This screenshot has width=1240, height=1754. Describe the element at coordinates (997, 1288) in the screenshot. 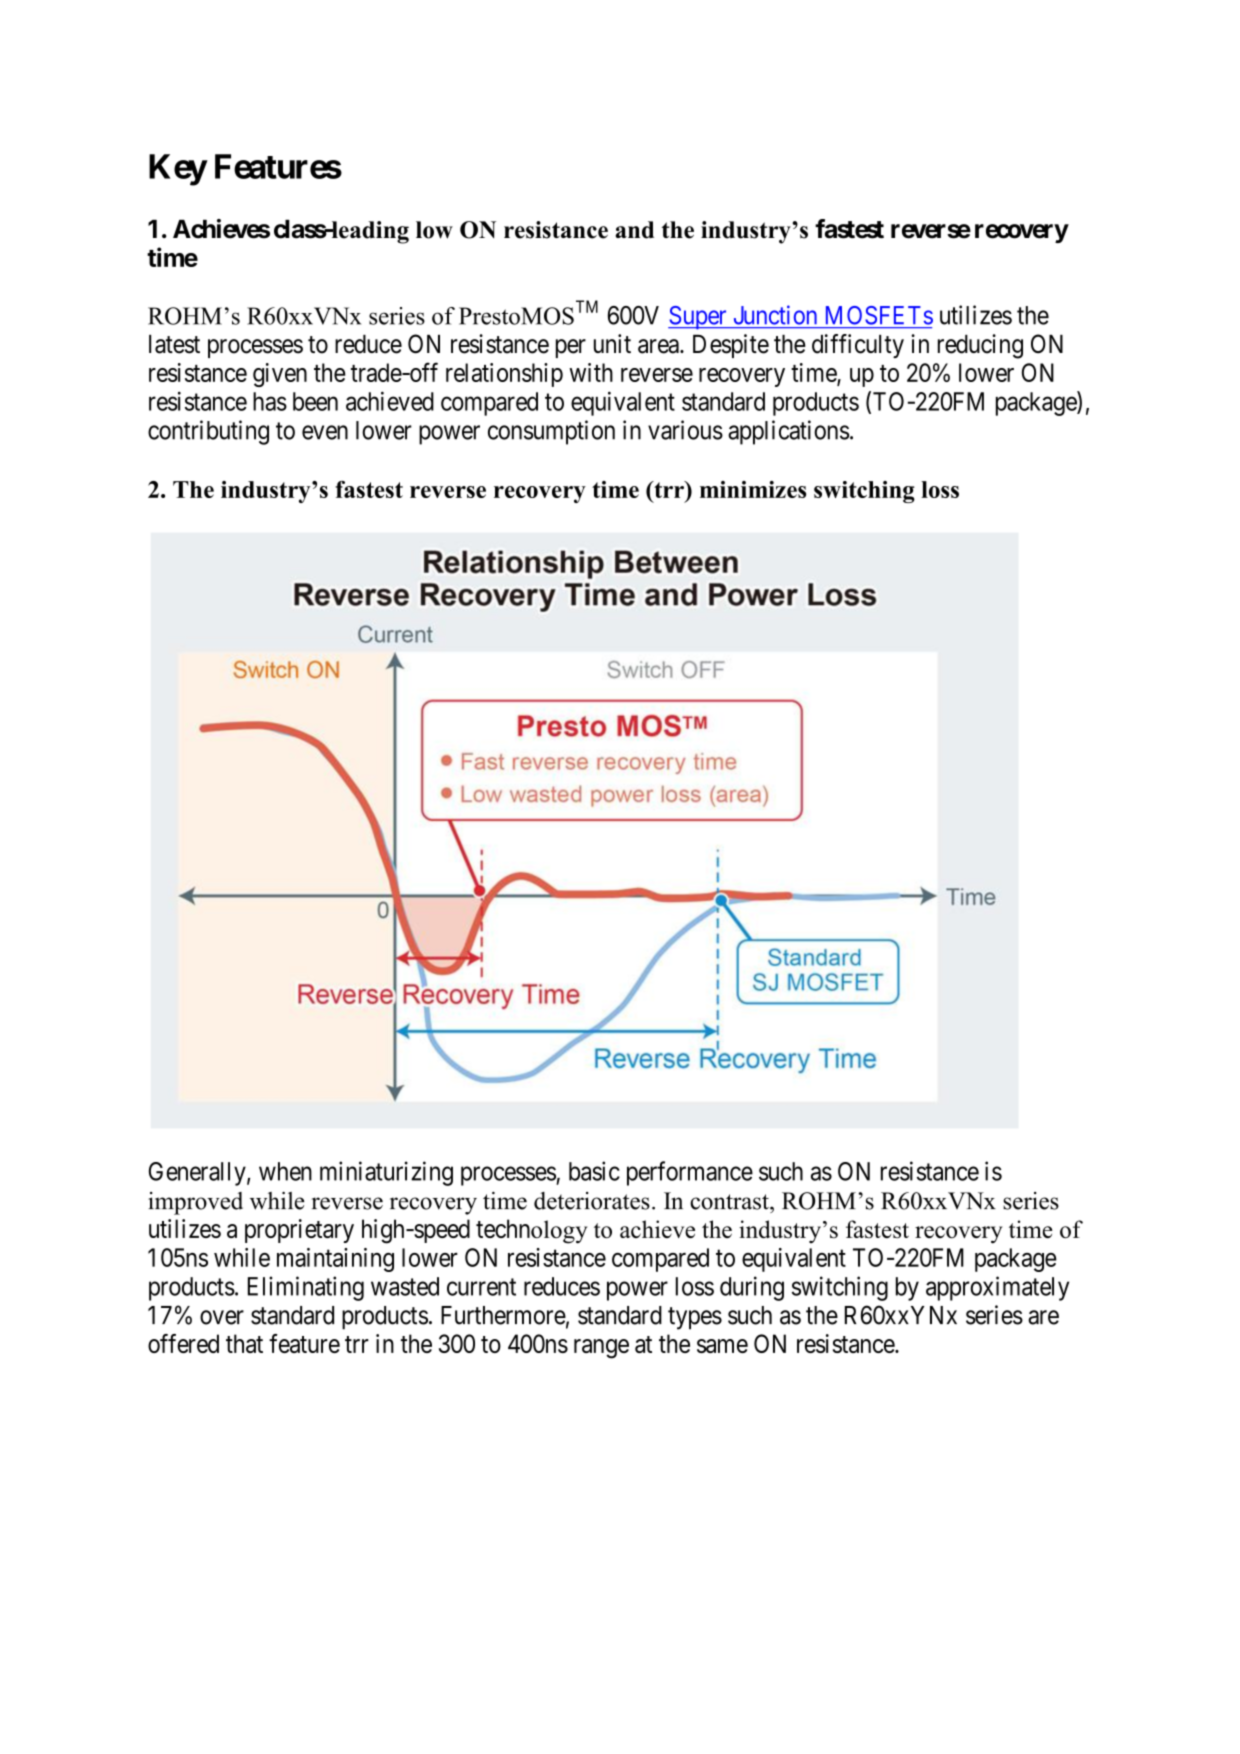

I see `approximately` at that location.
